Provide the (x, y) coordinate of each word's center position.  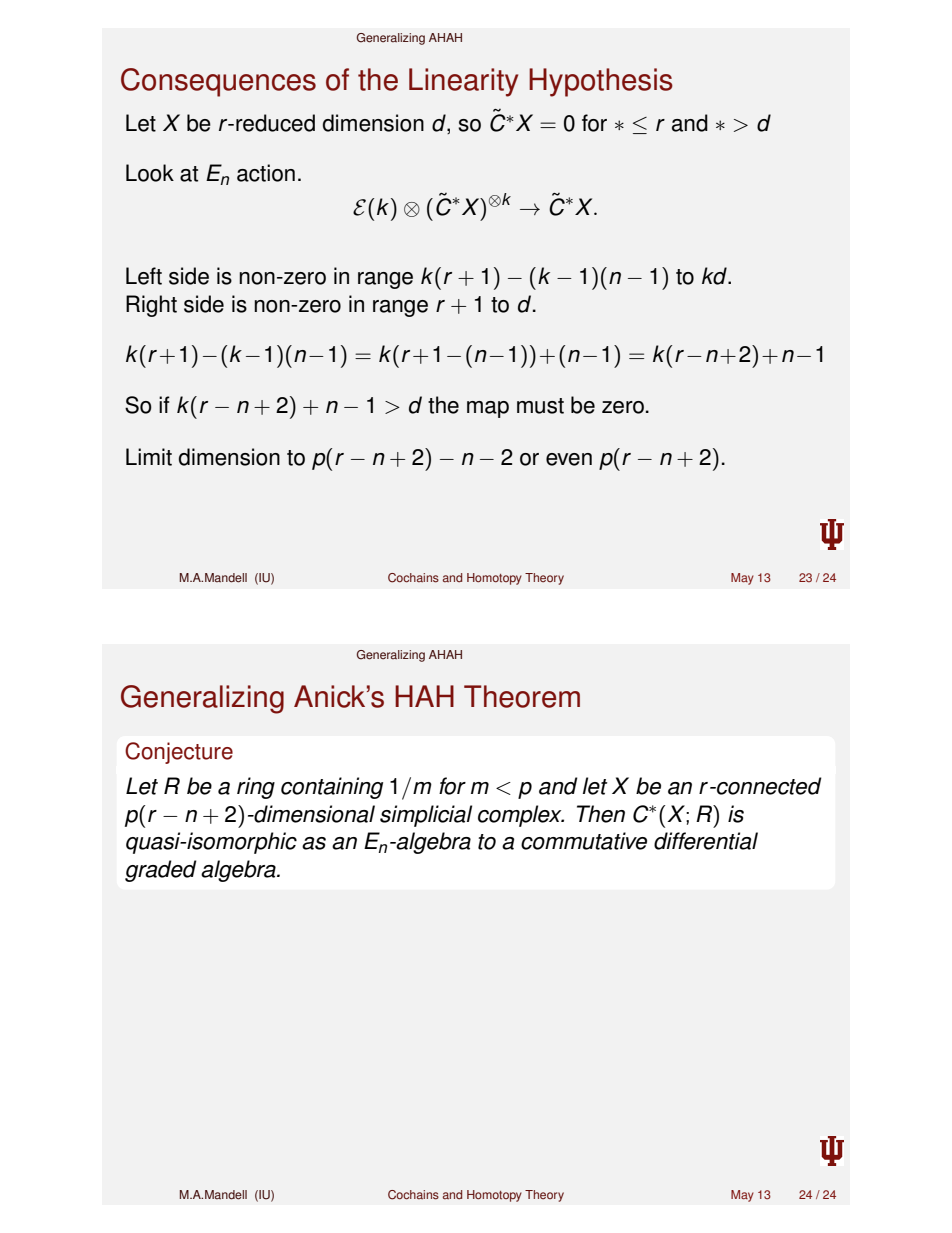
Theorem (522, 696)
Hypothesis (601, 82)
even (569, 459)
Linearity (463, 82)
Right (151, 306)
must (540, 406)
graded (161, 871)
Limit (149, 457)
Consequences (218, 82)
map (488, 409)
